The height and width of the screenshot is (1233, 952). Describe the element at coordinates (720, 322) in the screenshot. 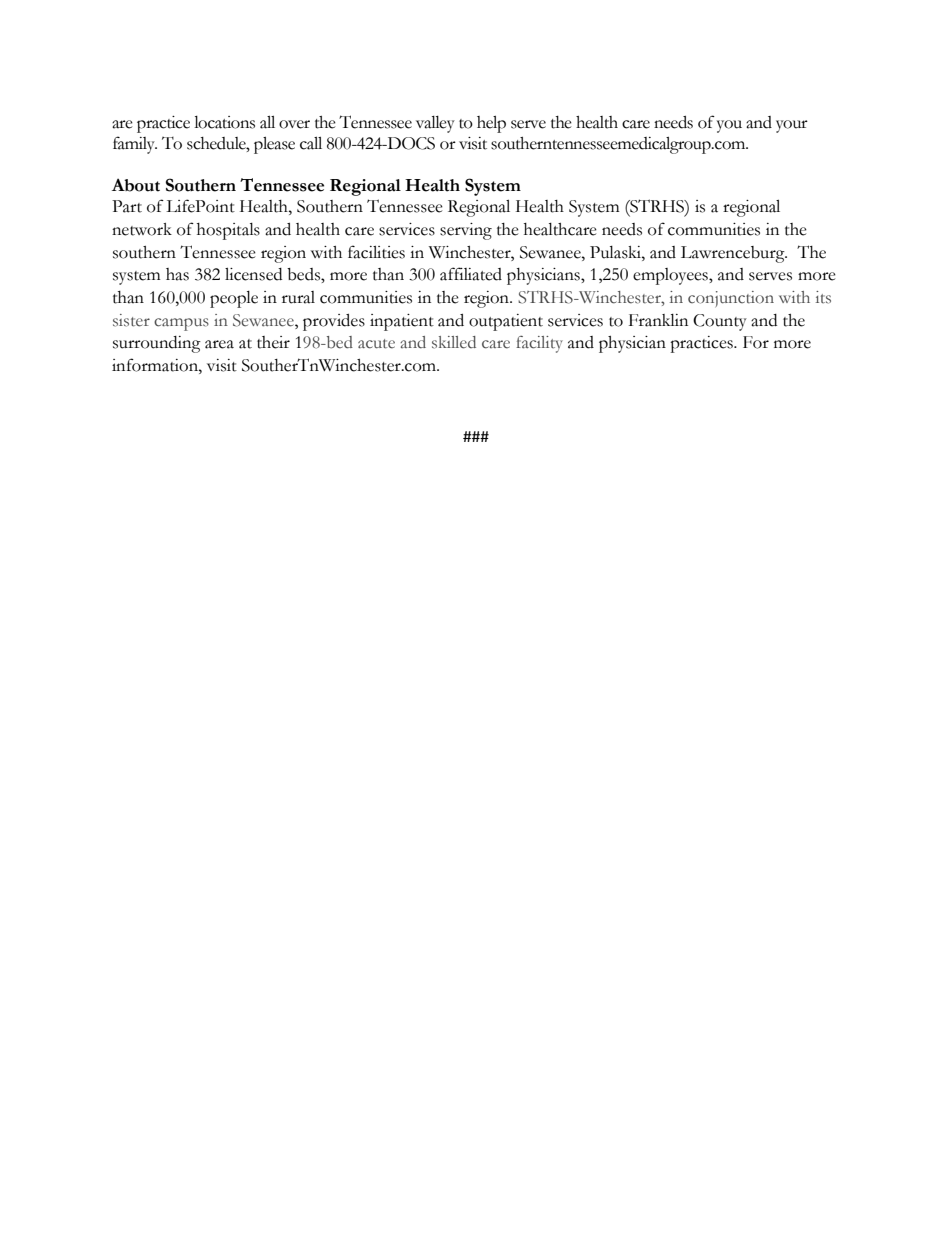

I see `County` at that location.
